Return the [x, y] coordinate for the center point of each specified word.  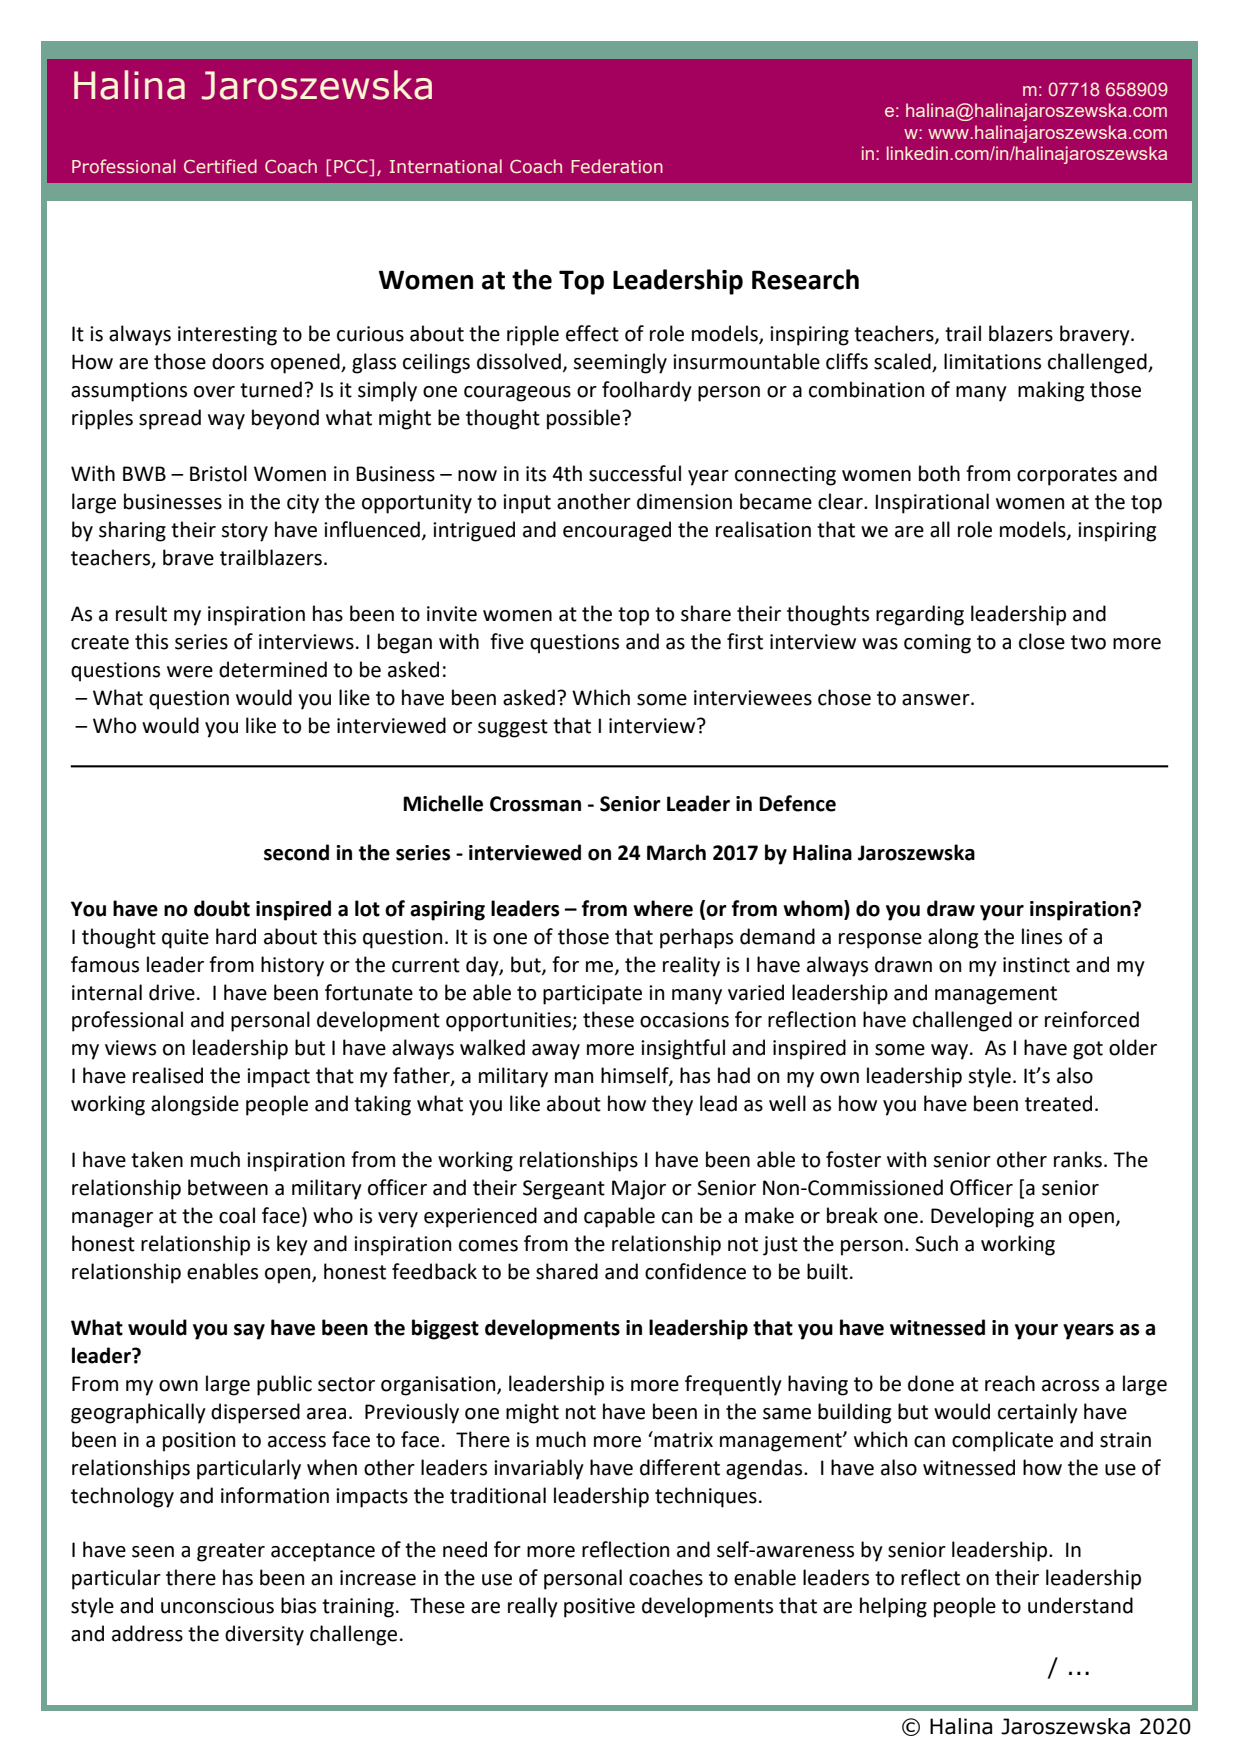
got [1088, 1050]
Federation [617, 166]
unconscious [217, 1606]
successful [635, 473]
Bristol [218, 473]
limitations [992, 361]
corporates [1067, 476]
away [556, 1052]
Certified [220, 166]
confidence [695, 1271]
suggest [513, 728]
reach [1010, 1383]
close [1042, 641]
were [190, 672]
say [249, 1332]
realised [168, 1075]
